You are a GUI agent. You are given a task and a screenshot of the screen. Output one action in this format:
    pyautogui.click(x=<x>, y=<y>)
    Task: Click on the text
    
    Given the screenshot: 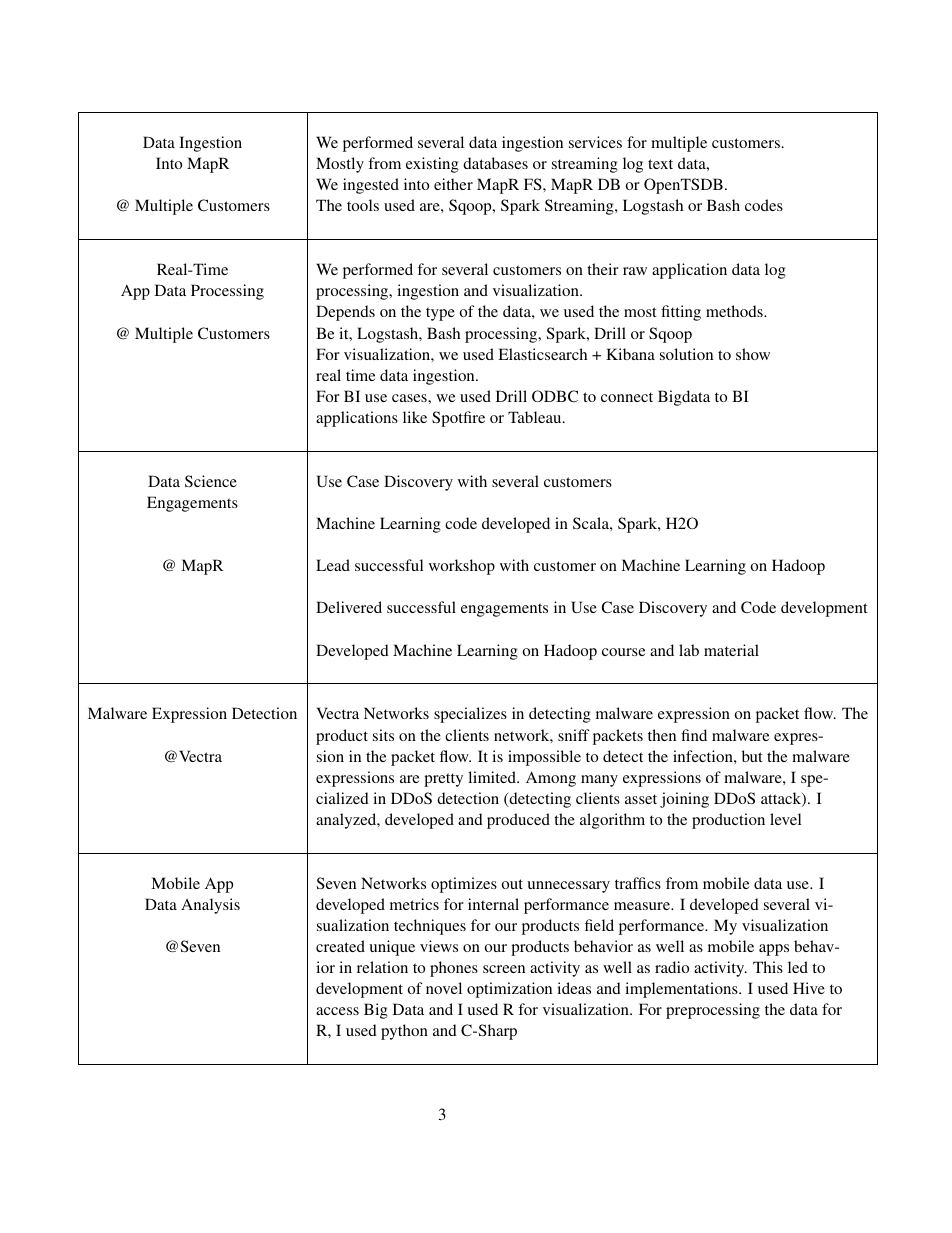 What is the action you would take?
    pyautogui.click(x=660, y=164)
